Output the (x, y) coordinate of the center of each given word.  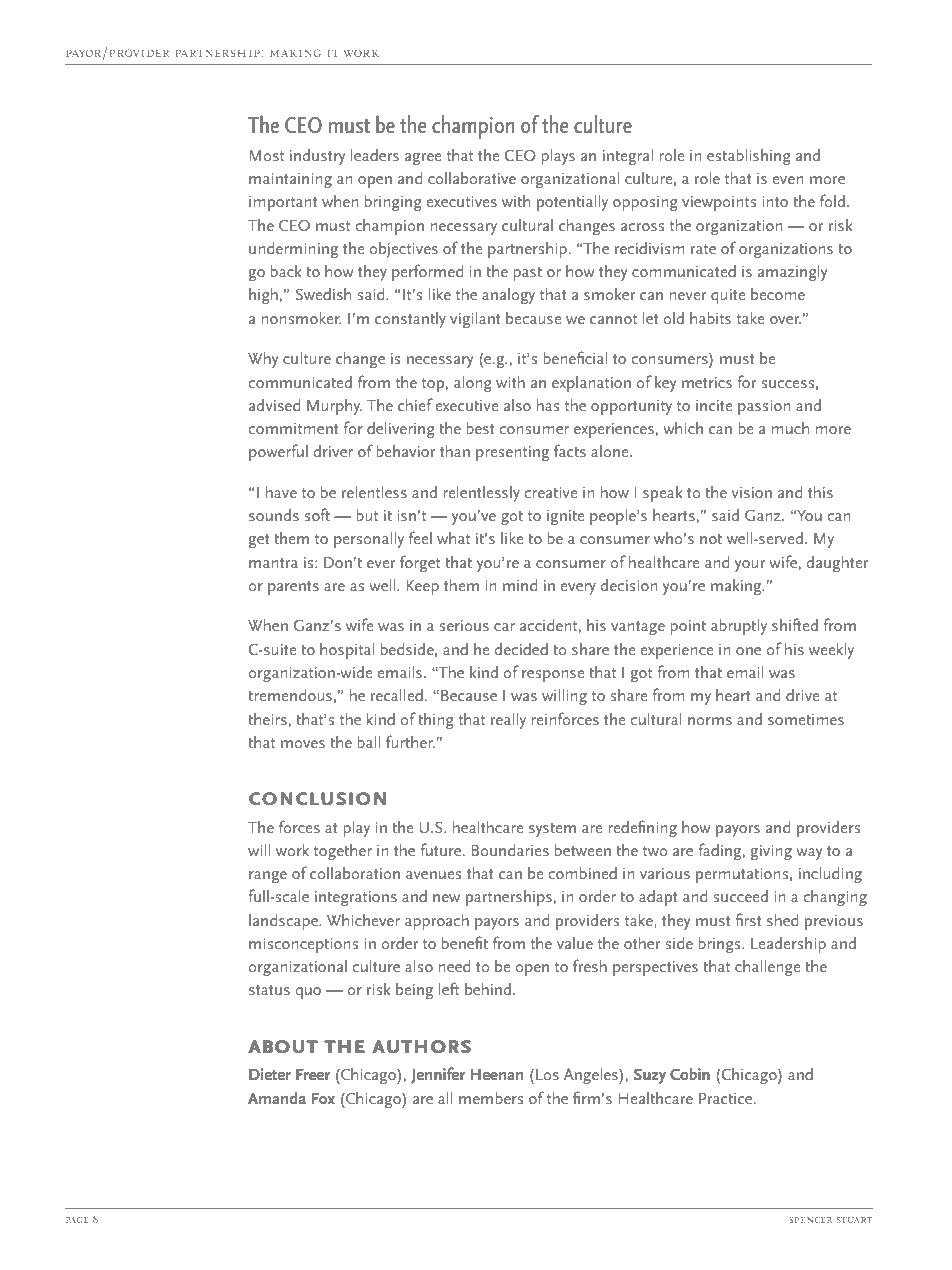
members (491, 1098)
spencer (810, 1220)
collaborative (472, 178)
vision (752, 492)
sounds (274, 515)
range (268, 877)
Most (267, 155)
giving (771, 852)
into (775, 201)
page (77, 1220)
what (453, 538)
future (442, 849)
